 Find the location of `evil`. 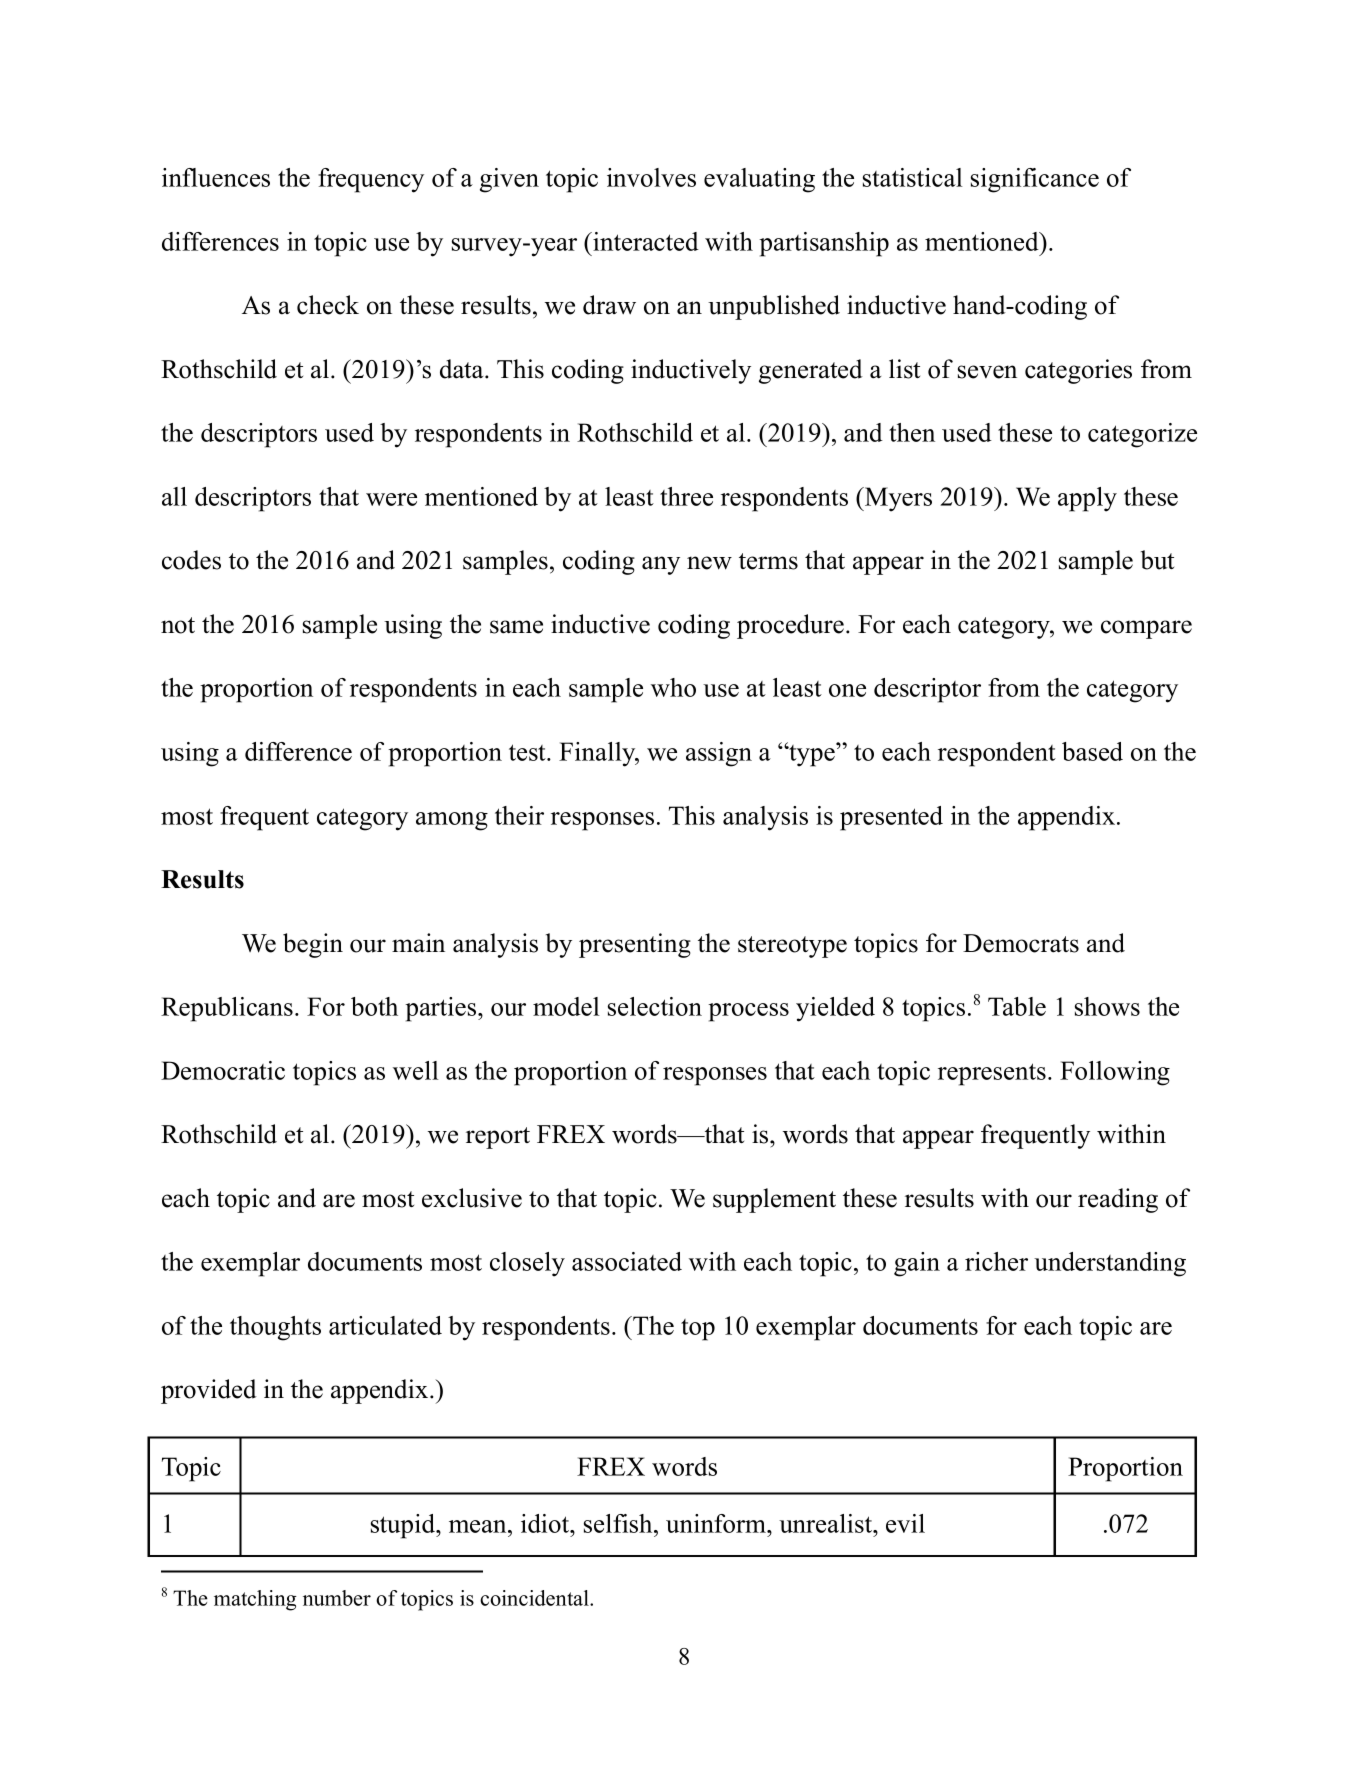

evil is located at coordinates (905, 1523).
